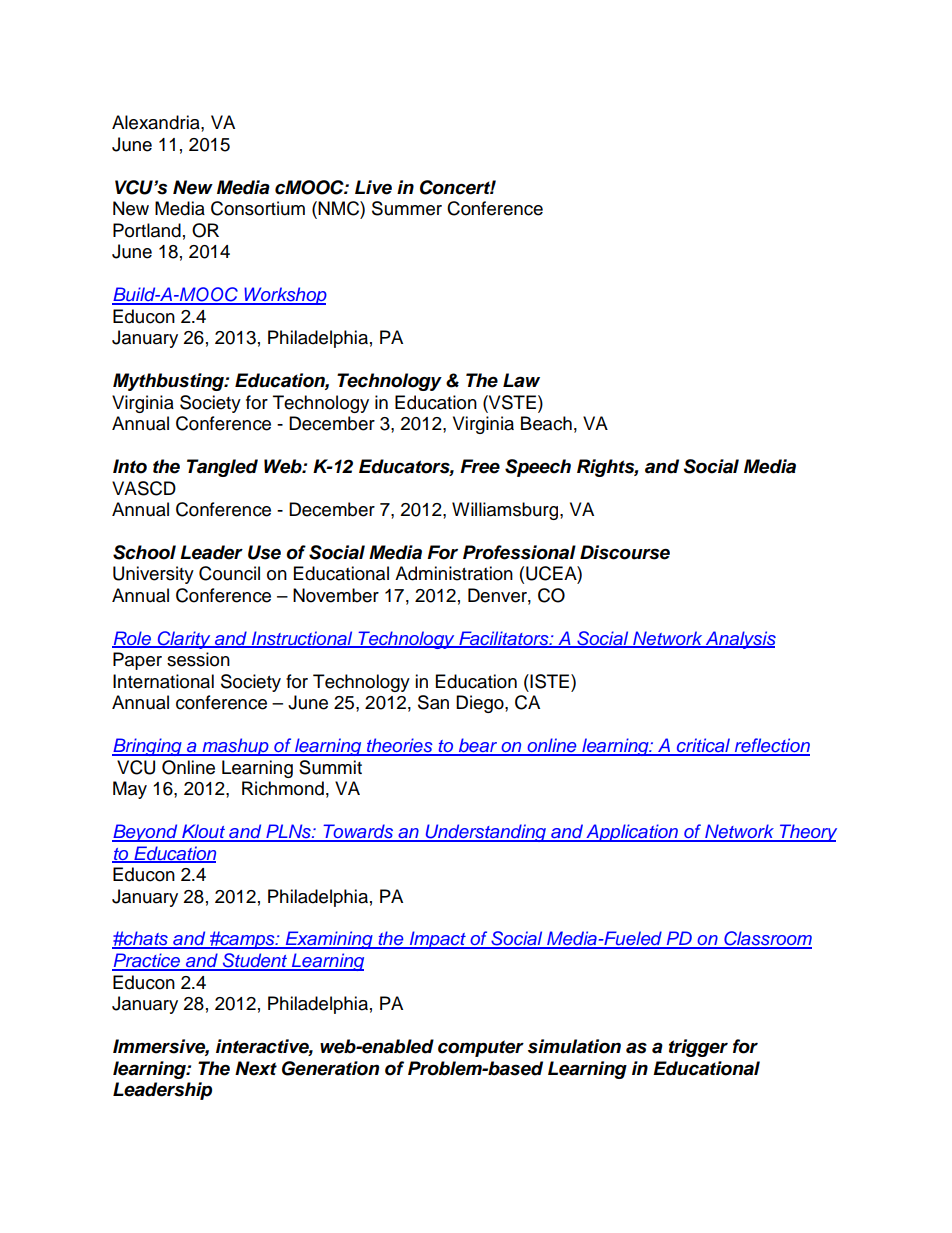  Describe the element at coordinates (184, 640) in the screenshot. I see `Clarity` at that location.
